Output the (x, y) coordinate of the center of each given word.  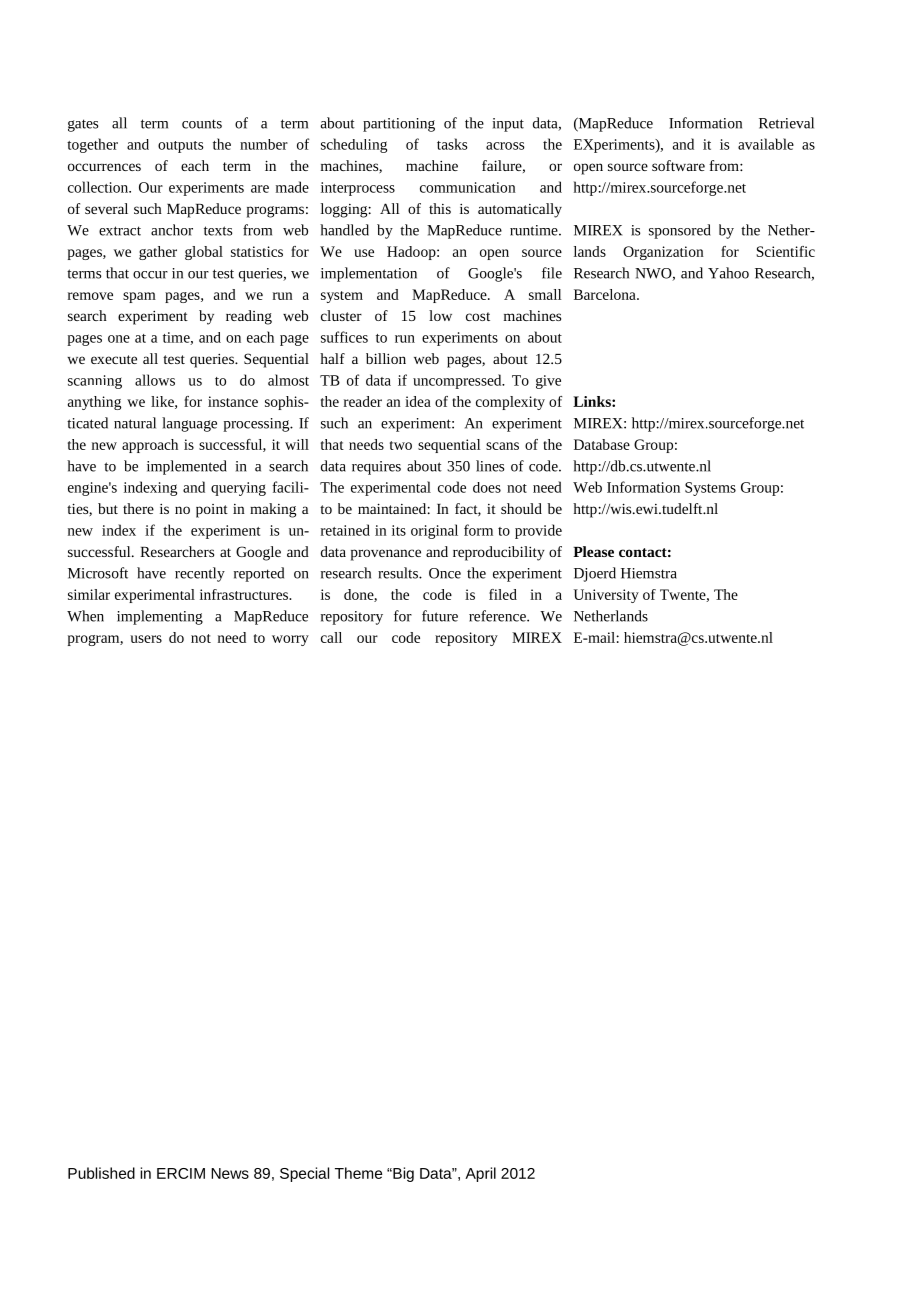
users (146, 639)
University (606, 596)
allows (155, 380)
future (440, 616)
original (434, 531)
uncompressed (458, 381)
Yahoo (728, 273)
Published (101, 1173)
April (480, 1174)
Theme (358, 1173)
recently (200, 574)
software (678, 165)
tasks (452, 144)
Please (593, 551)
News (230, 1173)
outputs (180, 147)
